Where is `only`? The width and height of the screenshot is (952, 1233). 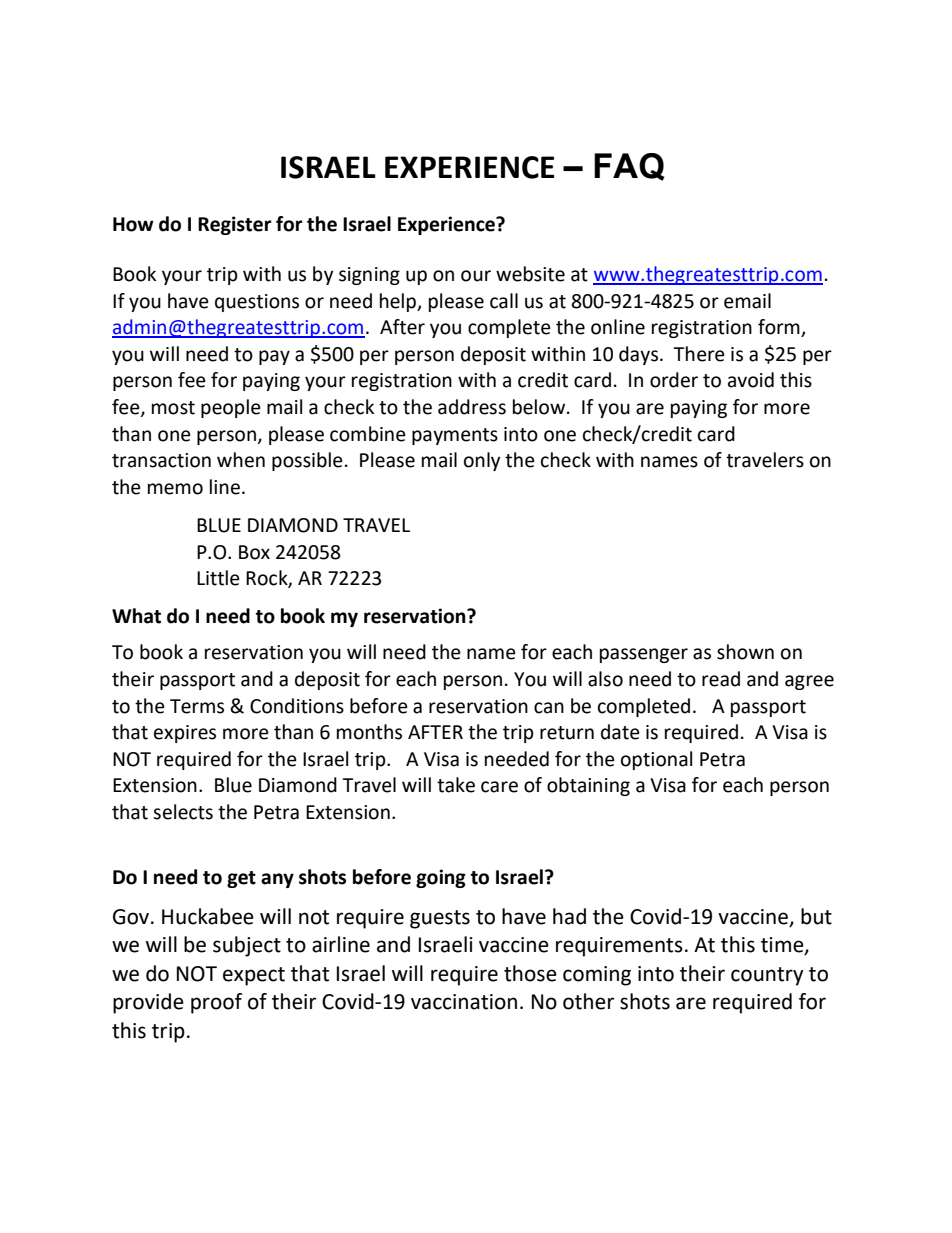 only is located at coordinates (482, 461).
